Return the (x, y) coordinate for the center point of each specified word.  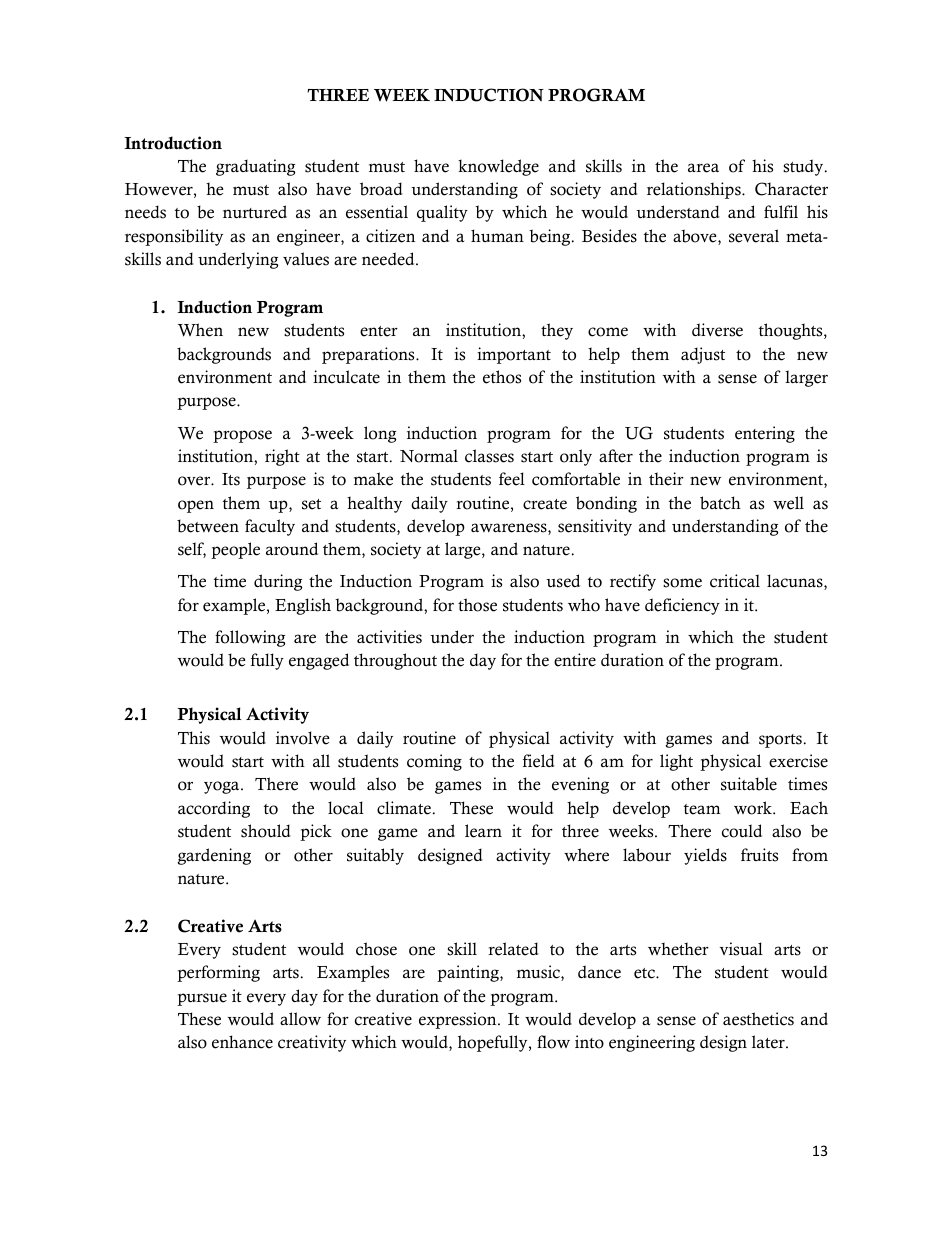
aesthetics (758, 1019)
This (194, 738)
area (703, 168)
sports (780, 741)
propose (242, 436)
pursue (202, 999)
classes (489, 456)
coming (434, 762)
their (666, 479)
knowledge (498, 167)
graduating (255, 167)
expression (459, 1020)
